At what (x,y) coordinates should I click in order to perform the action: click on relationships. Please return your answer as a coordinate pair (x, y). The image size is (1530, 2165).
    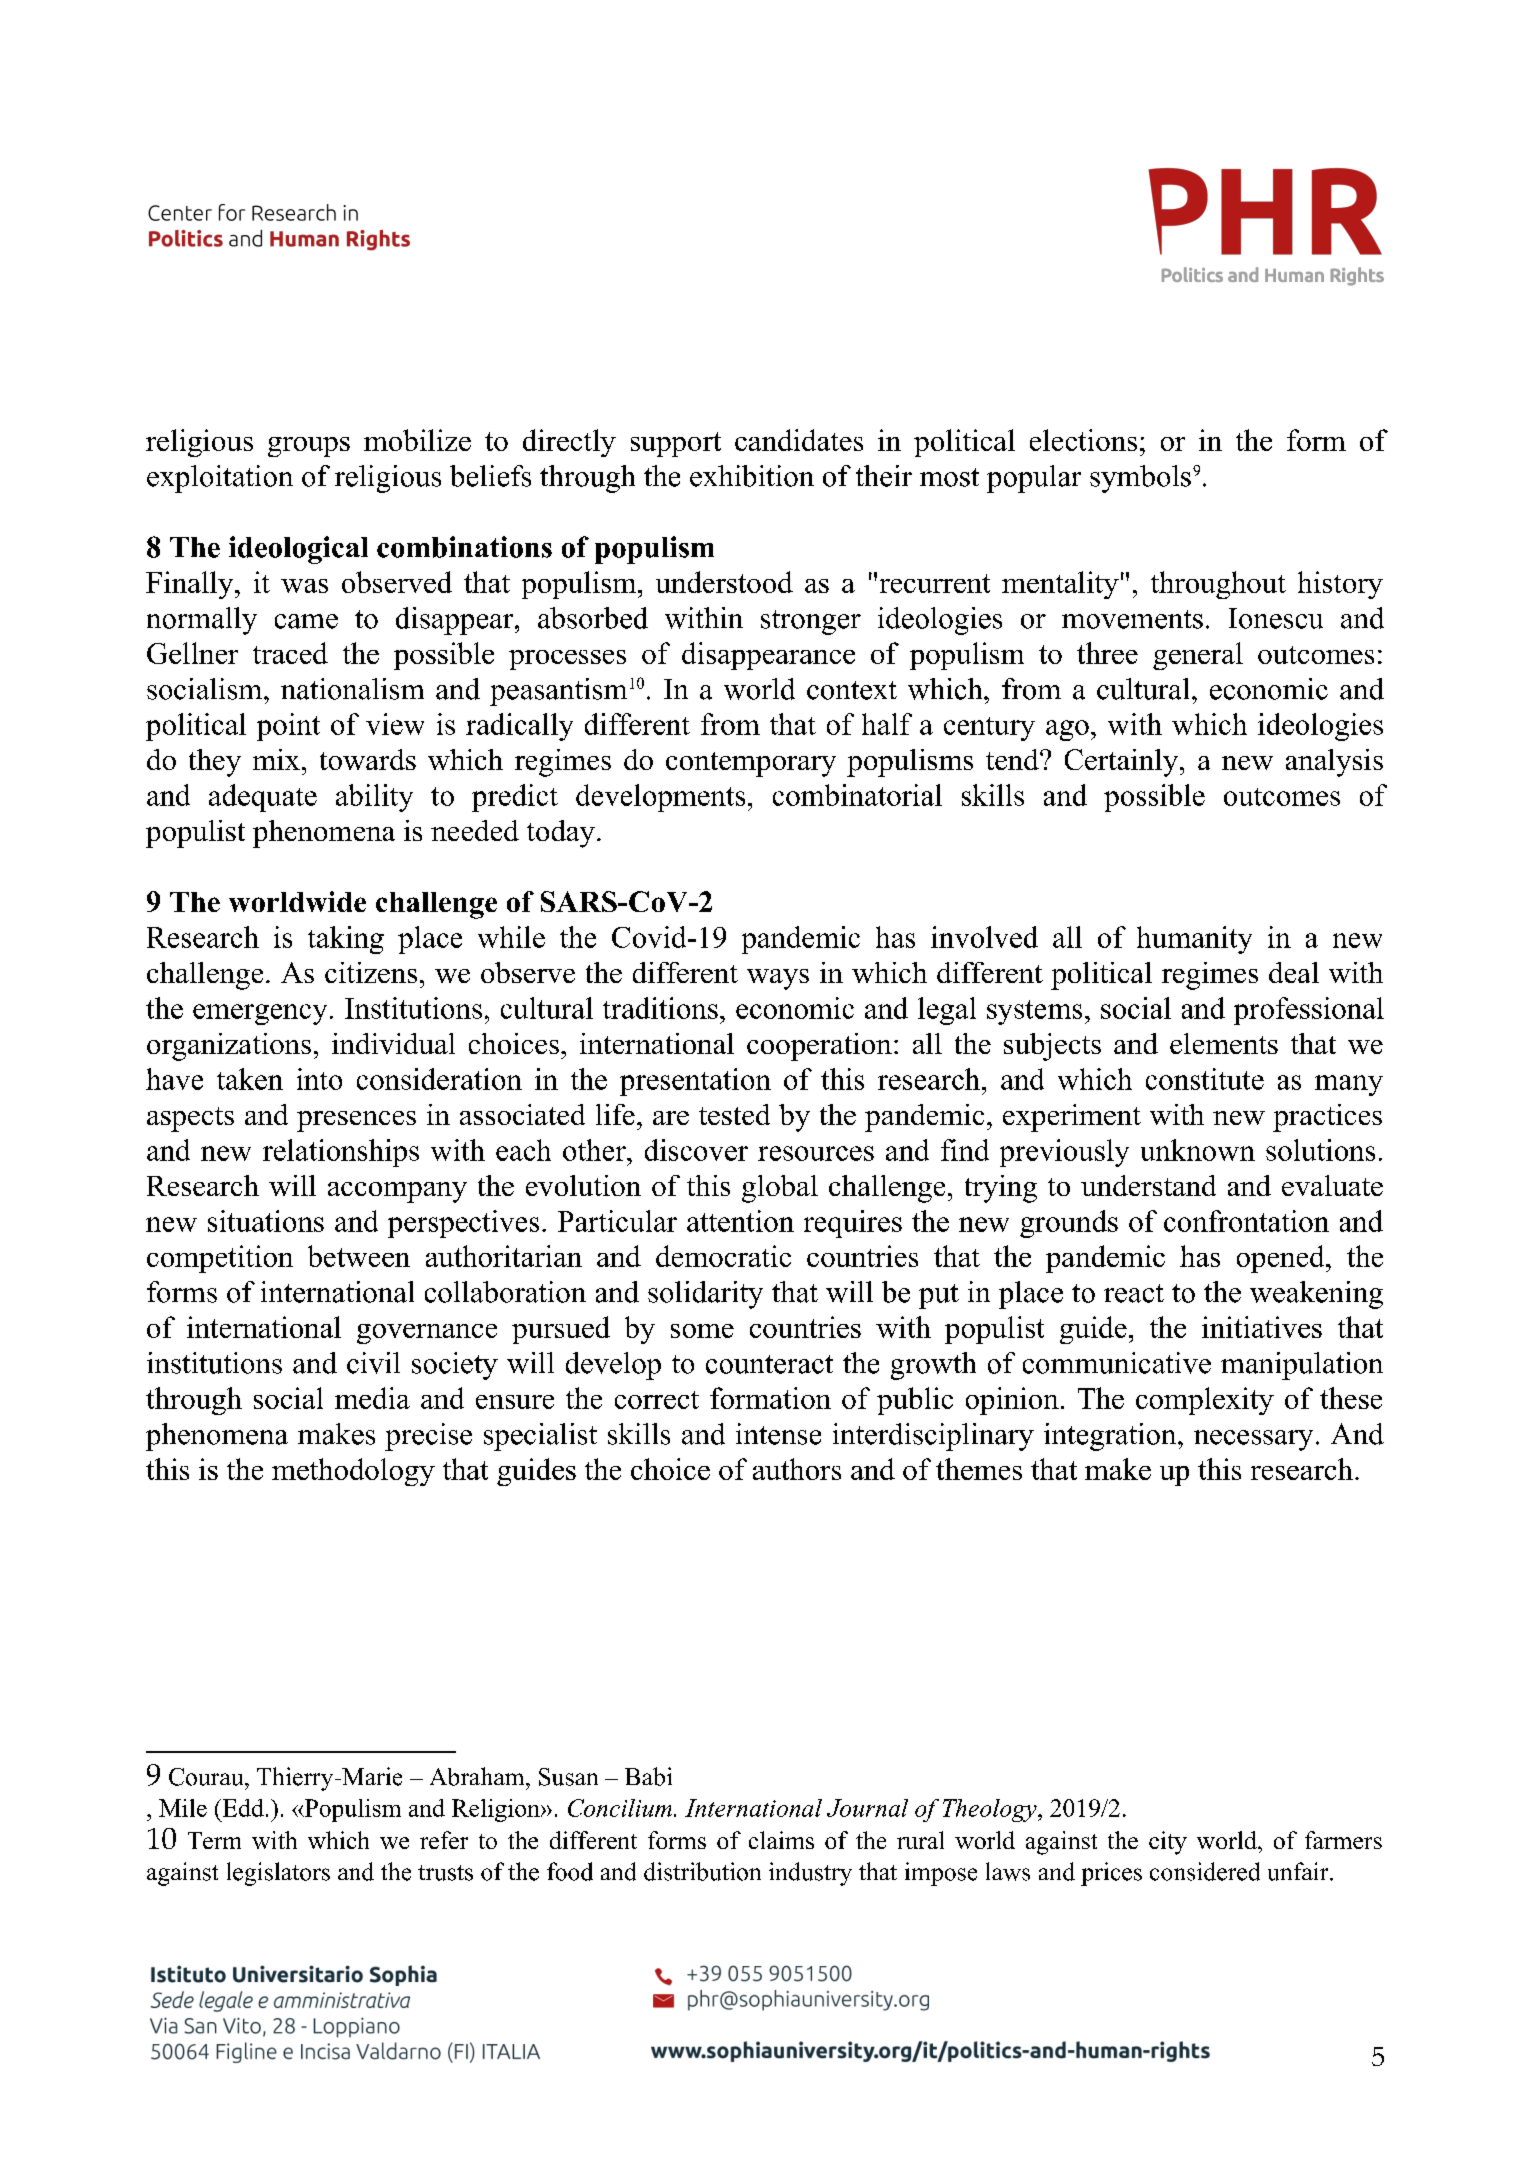
    Looking at the image, I should click on (341, 1153).
